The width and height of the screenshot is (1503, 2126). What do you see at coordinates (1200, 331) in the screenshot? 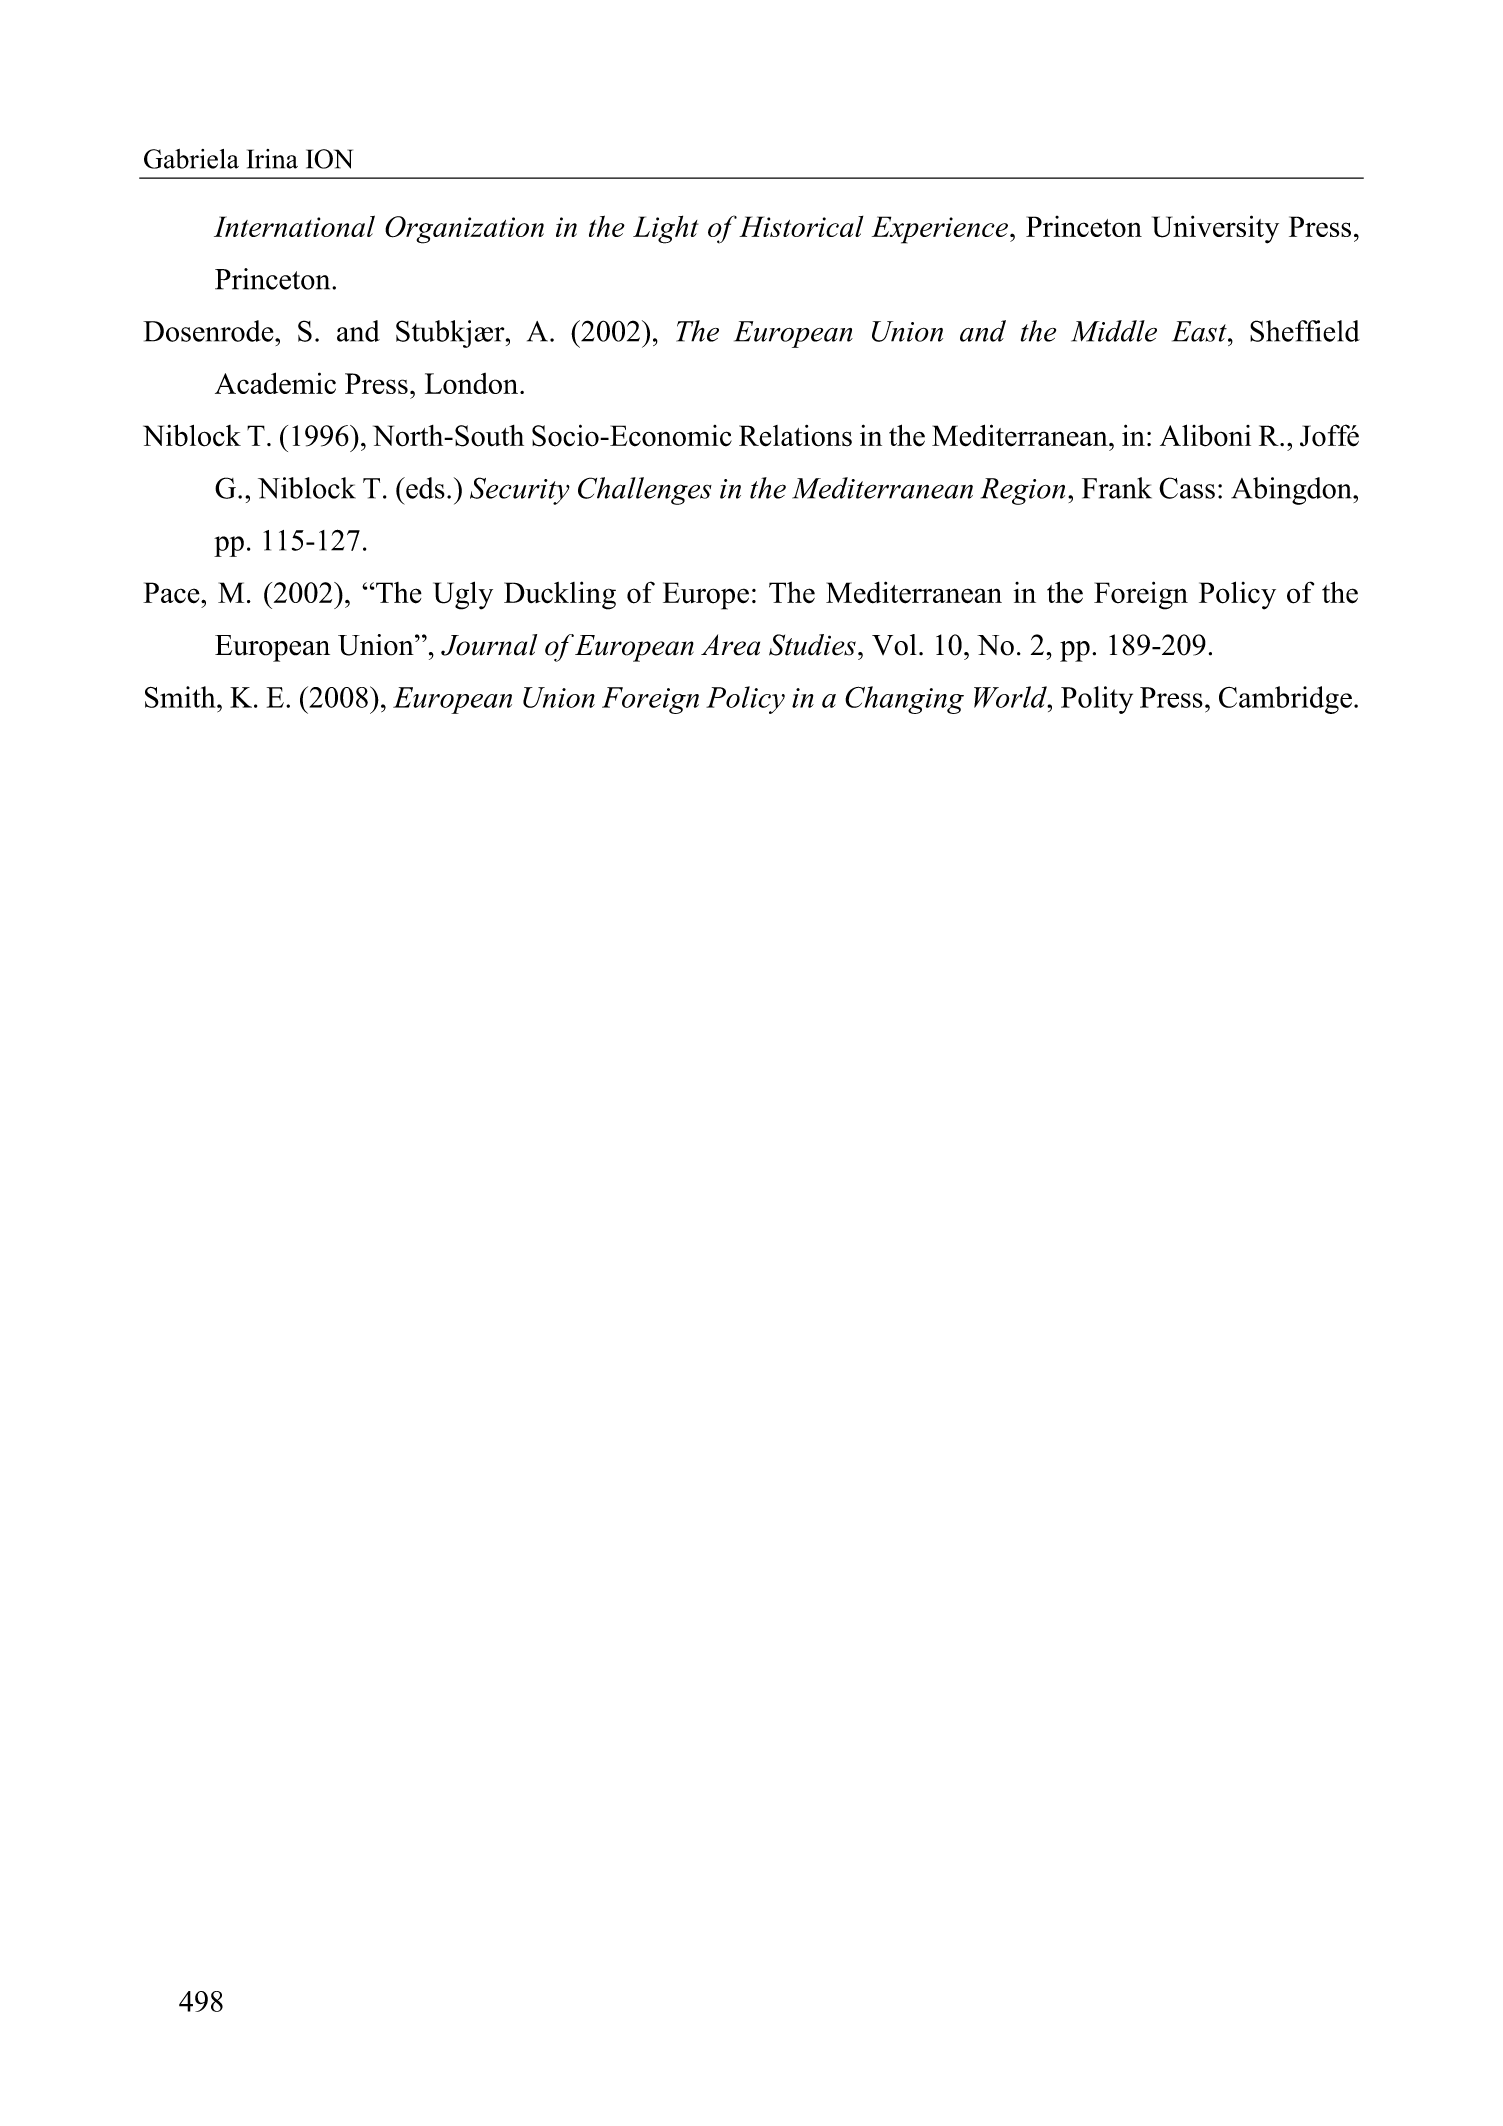
I see `East` at bounding box center [1200, 331].
